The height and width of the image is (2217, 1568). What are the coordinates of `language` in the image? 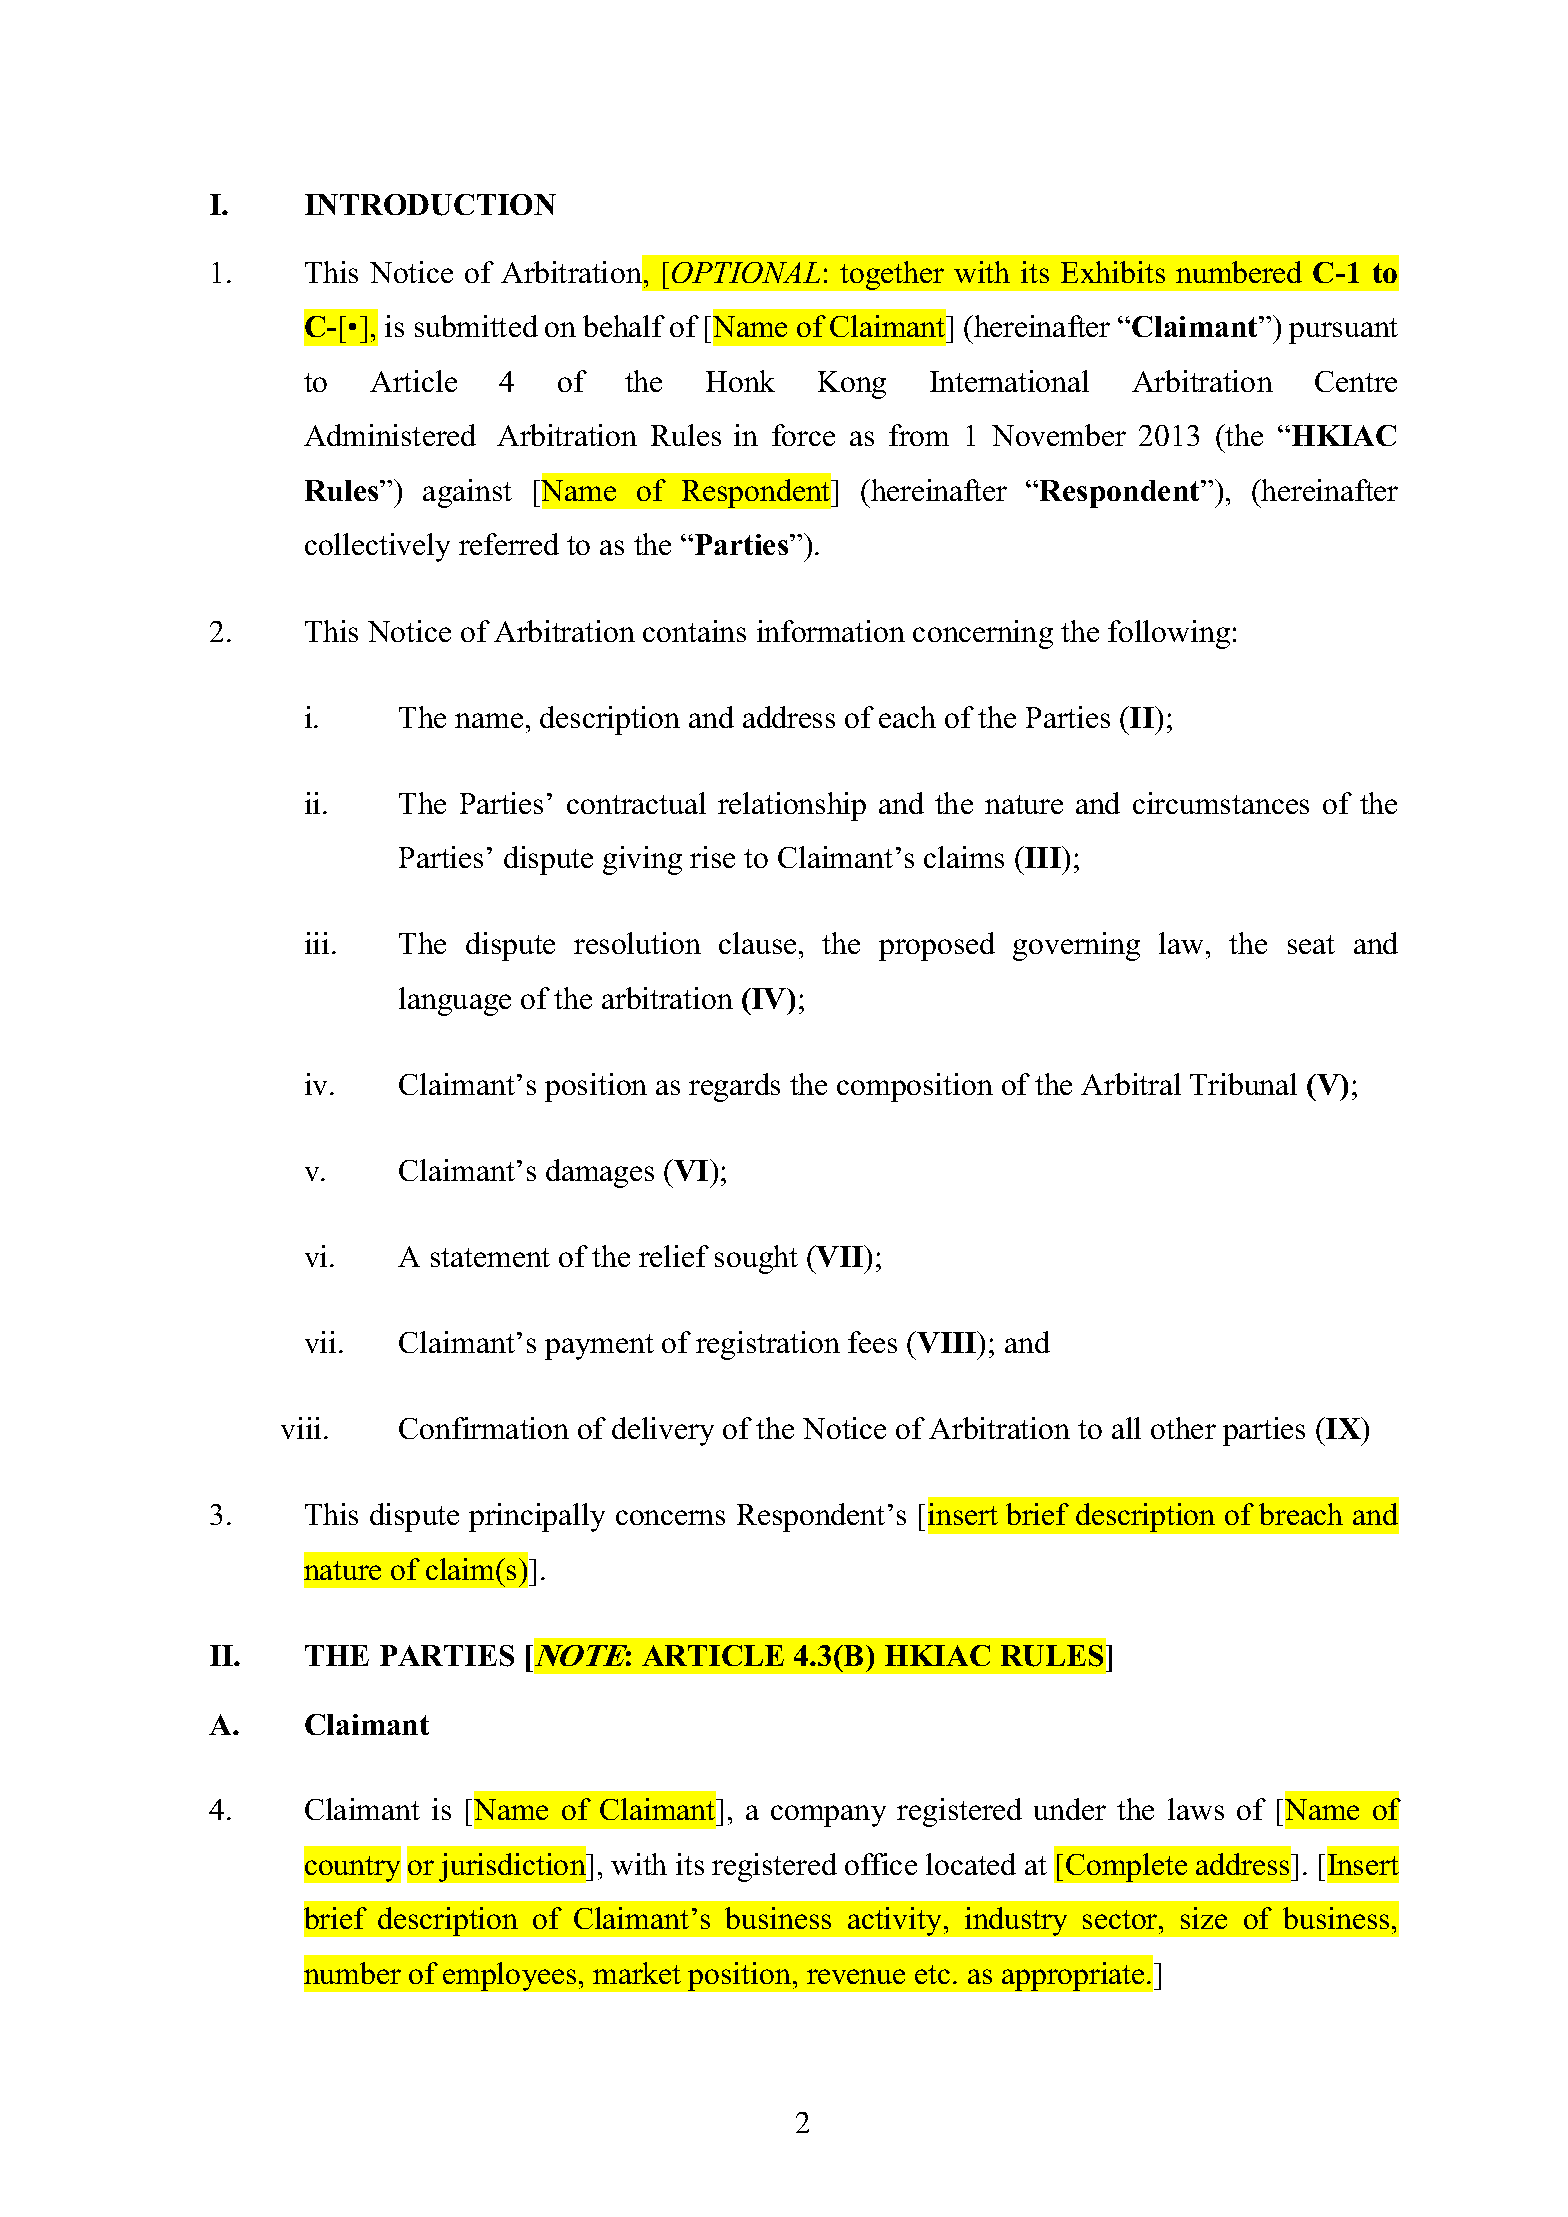 It's located at (455, 1001).
